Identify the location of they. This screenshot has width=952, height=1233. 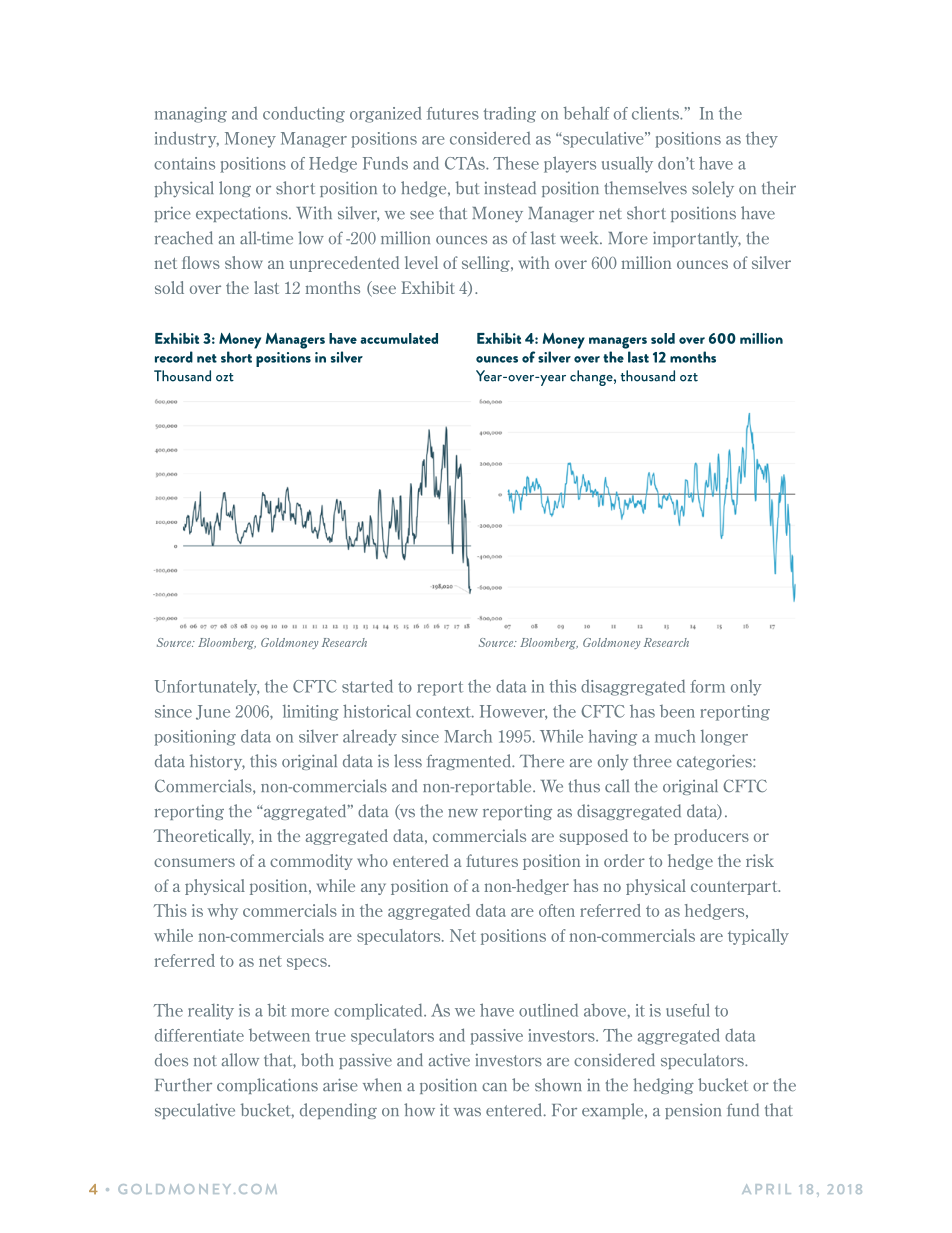
(762, 139).
